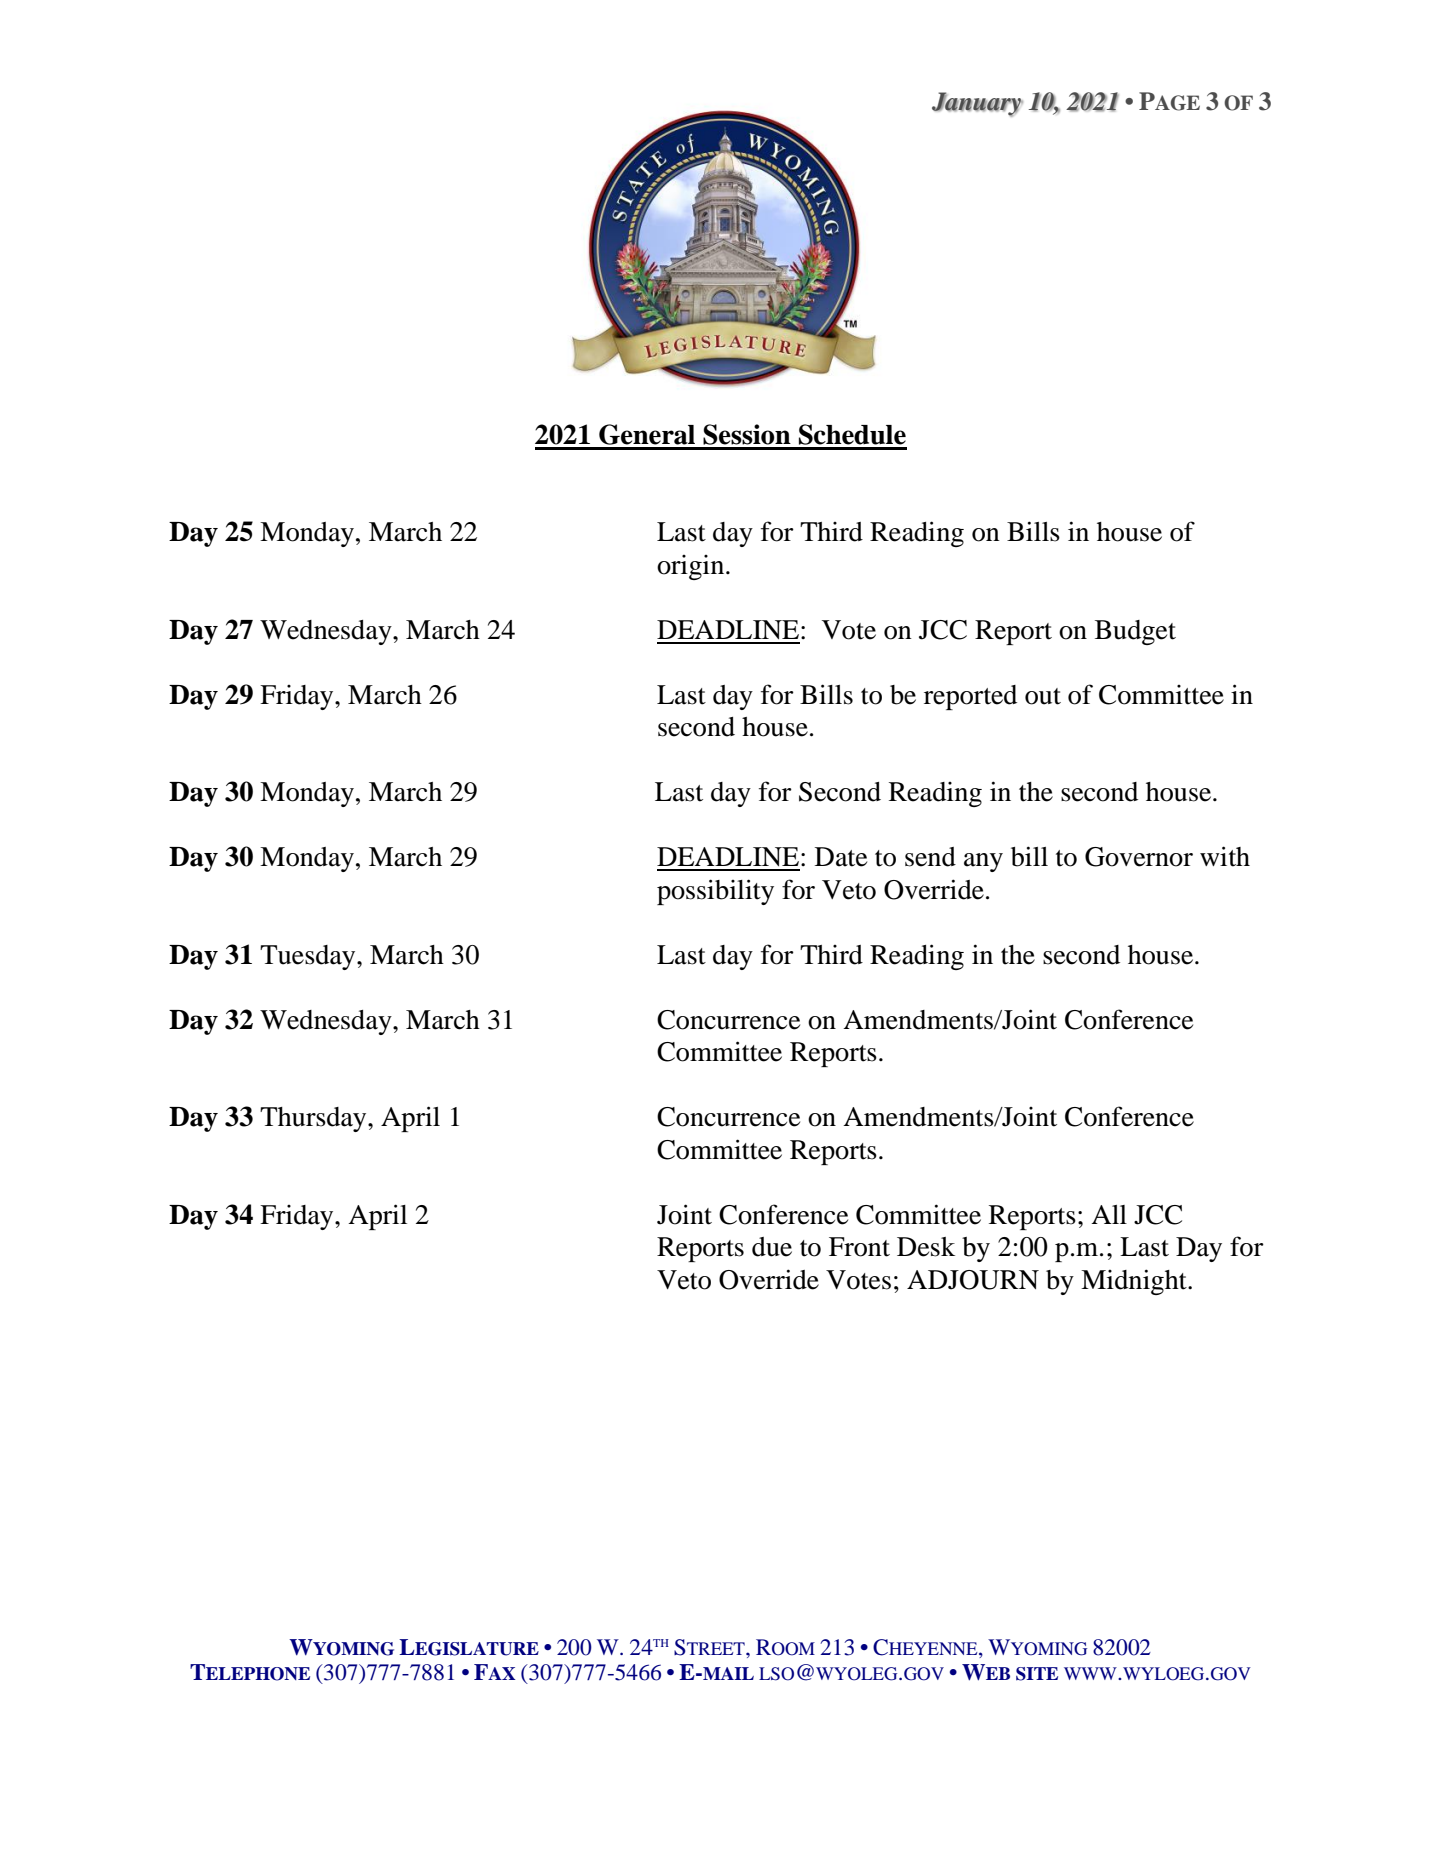 This screenshot has height=1865, width=1441. I want to click on All, so click(1109, 1214).
